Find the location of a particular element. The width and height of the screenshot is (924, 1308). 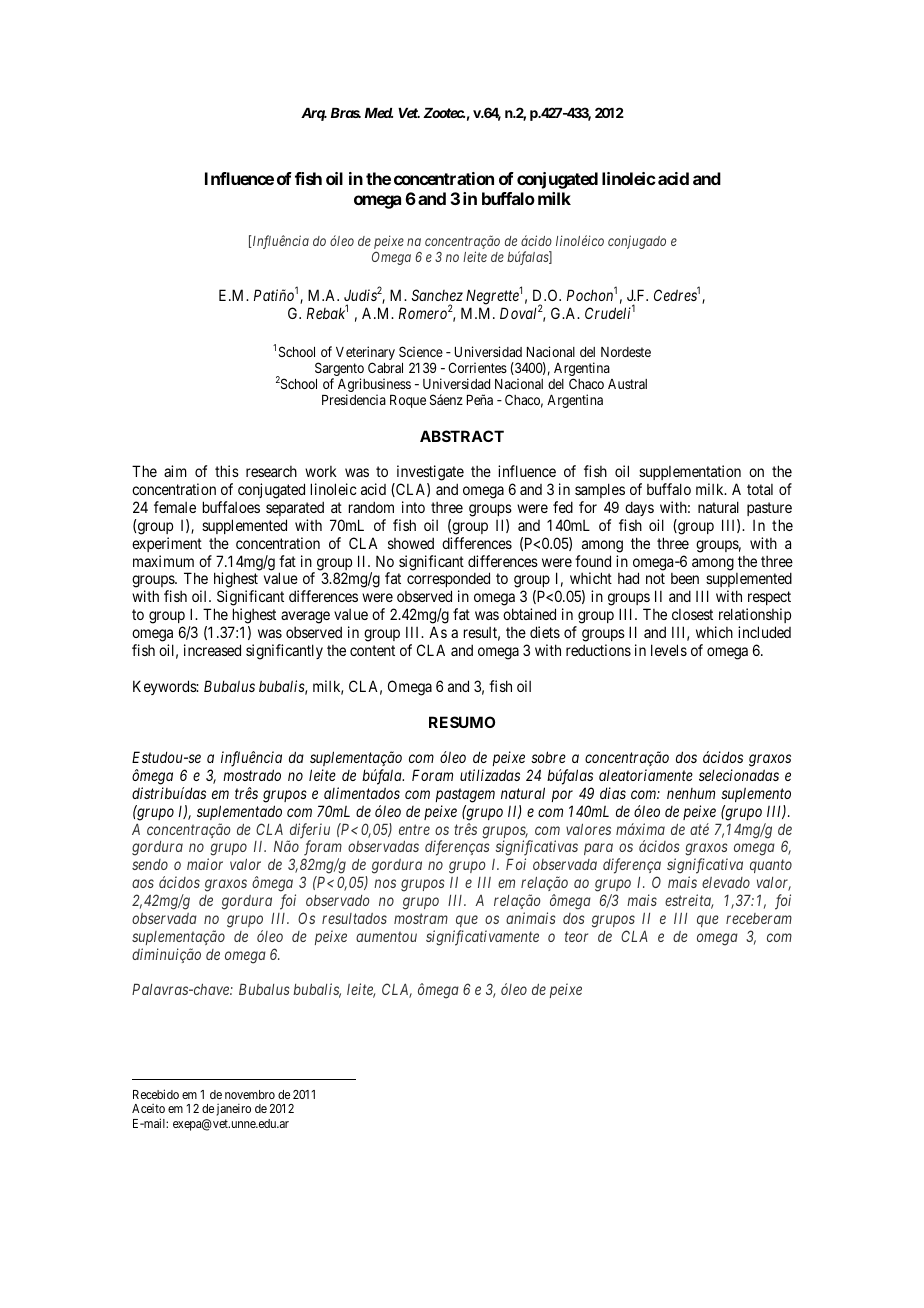

maior is located at coordinates (205, 864).
